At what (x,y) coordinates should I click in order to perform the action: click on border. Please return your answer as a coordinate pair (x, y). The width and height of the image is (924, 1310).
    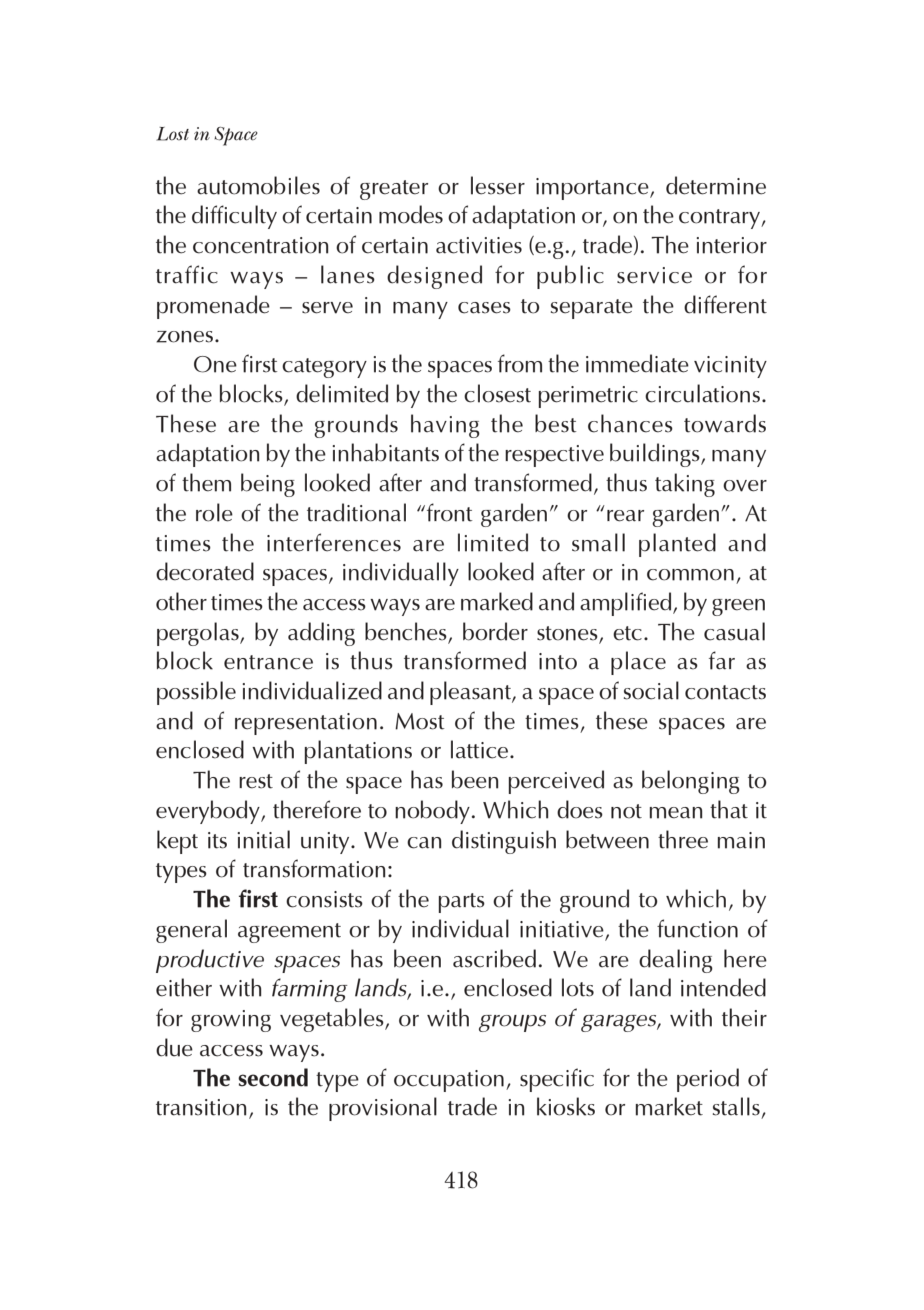
    Looking at the image, I should click on (495, 631).
